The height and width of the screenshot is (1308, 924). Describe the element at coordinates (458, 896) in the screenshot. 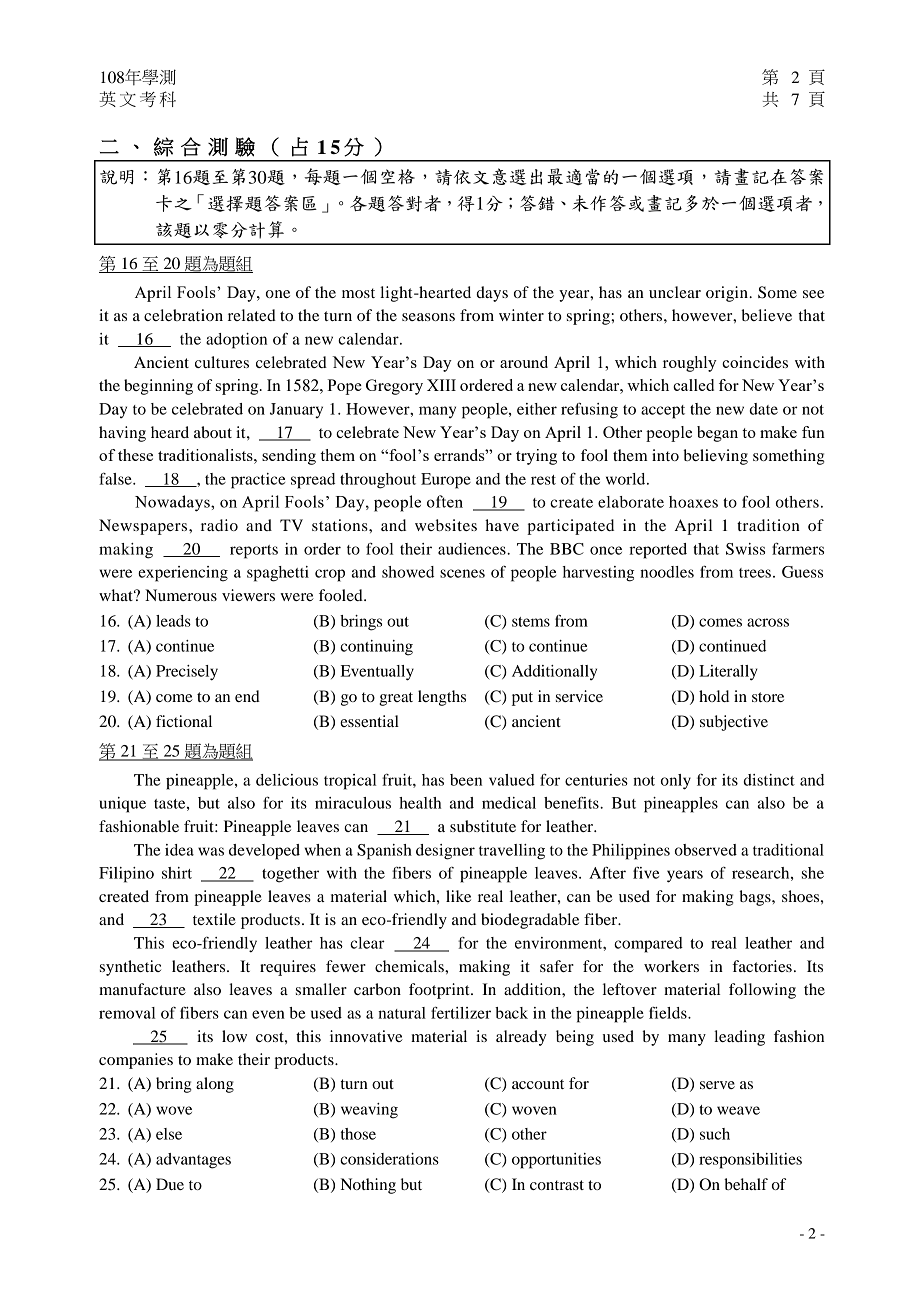

I see `like` at that location.
